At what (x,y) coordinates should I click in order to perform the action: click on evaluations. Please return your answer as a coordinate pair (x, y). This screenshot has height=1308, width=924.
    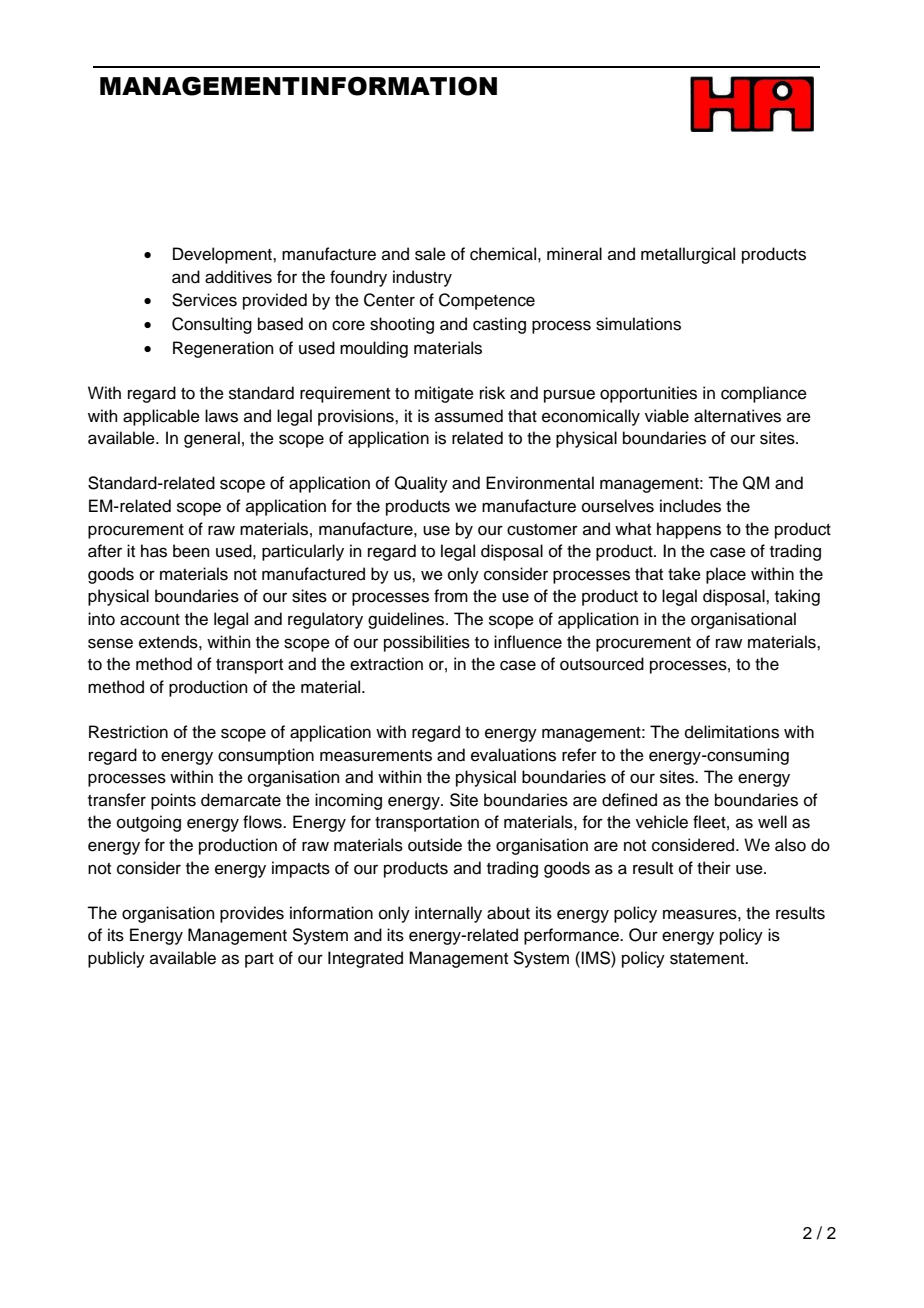
    Looking at the image, I should click on (513, 755).
